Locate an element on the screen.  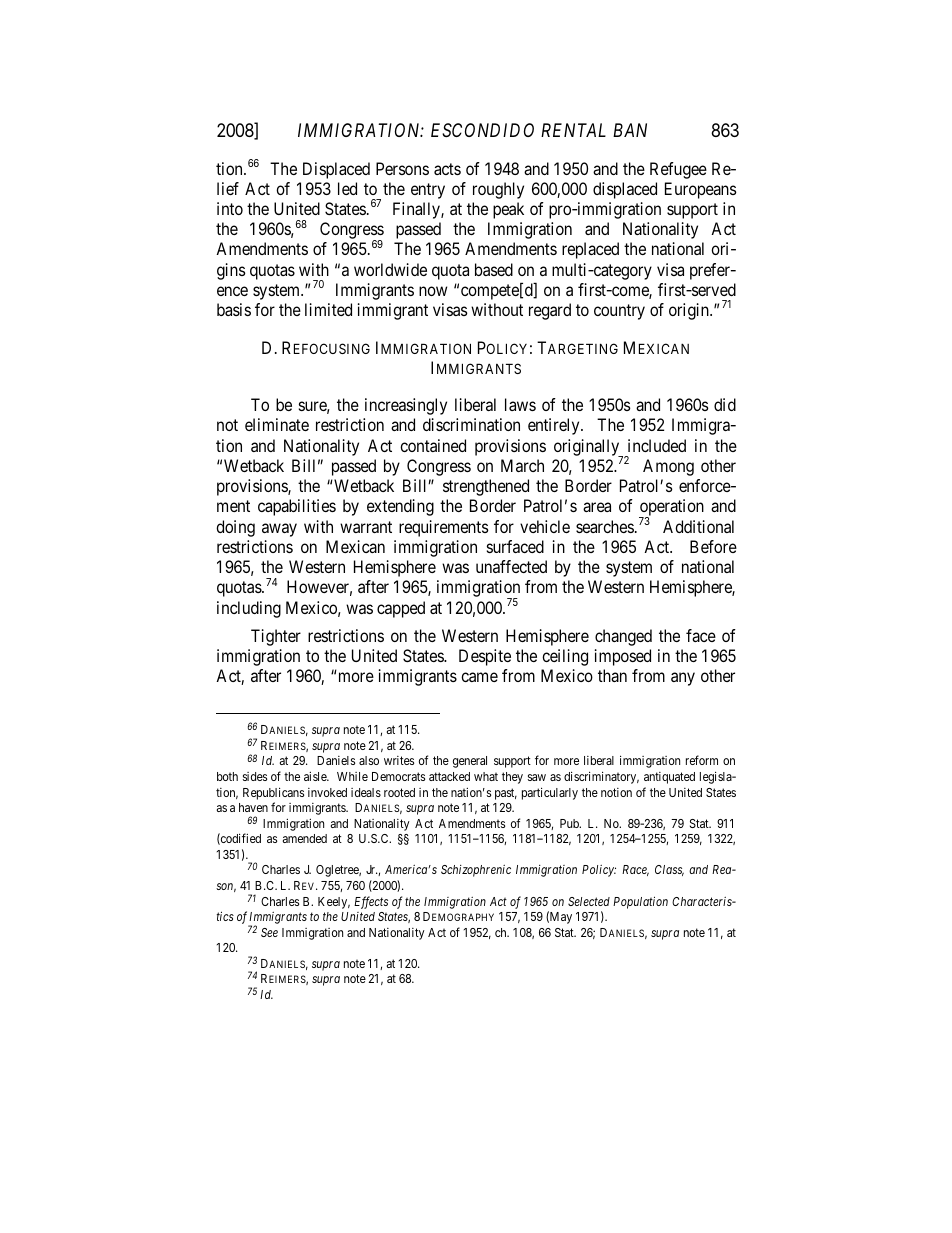
strengthened is located at coordinates (486, 487).
